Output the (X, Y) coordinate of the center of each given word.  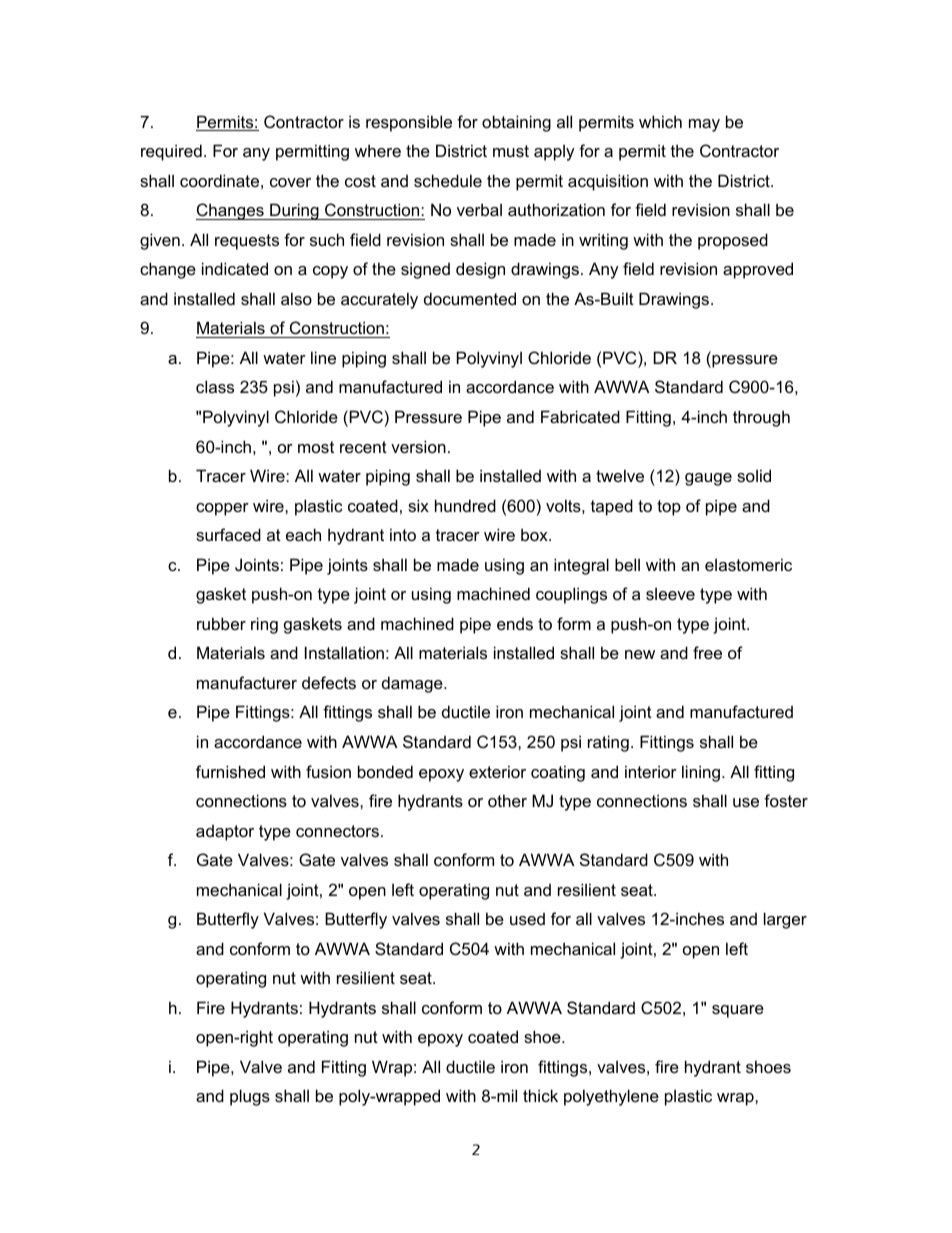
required (171, 152)
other (507, 800)
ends (515, 624)
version (418, 446)
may (704, 125)
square (738, 1011)
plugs (250, 1097)
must (511, 151)
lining (701, 773)
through (761, 418)
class (215, 386)
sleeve (670, 593)
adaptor (225, 833)
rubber (221, 623)
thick (540, 1095)
